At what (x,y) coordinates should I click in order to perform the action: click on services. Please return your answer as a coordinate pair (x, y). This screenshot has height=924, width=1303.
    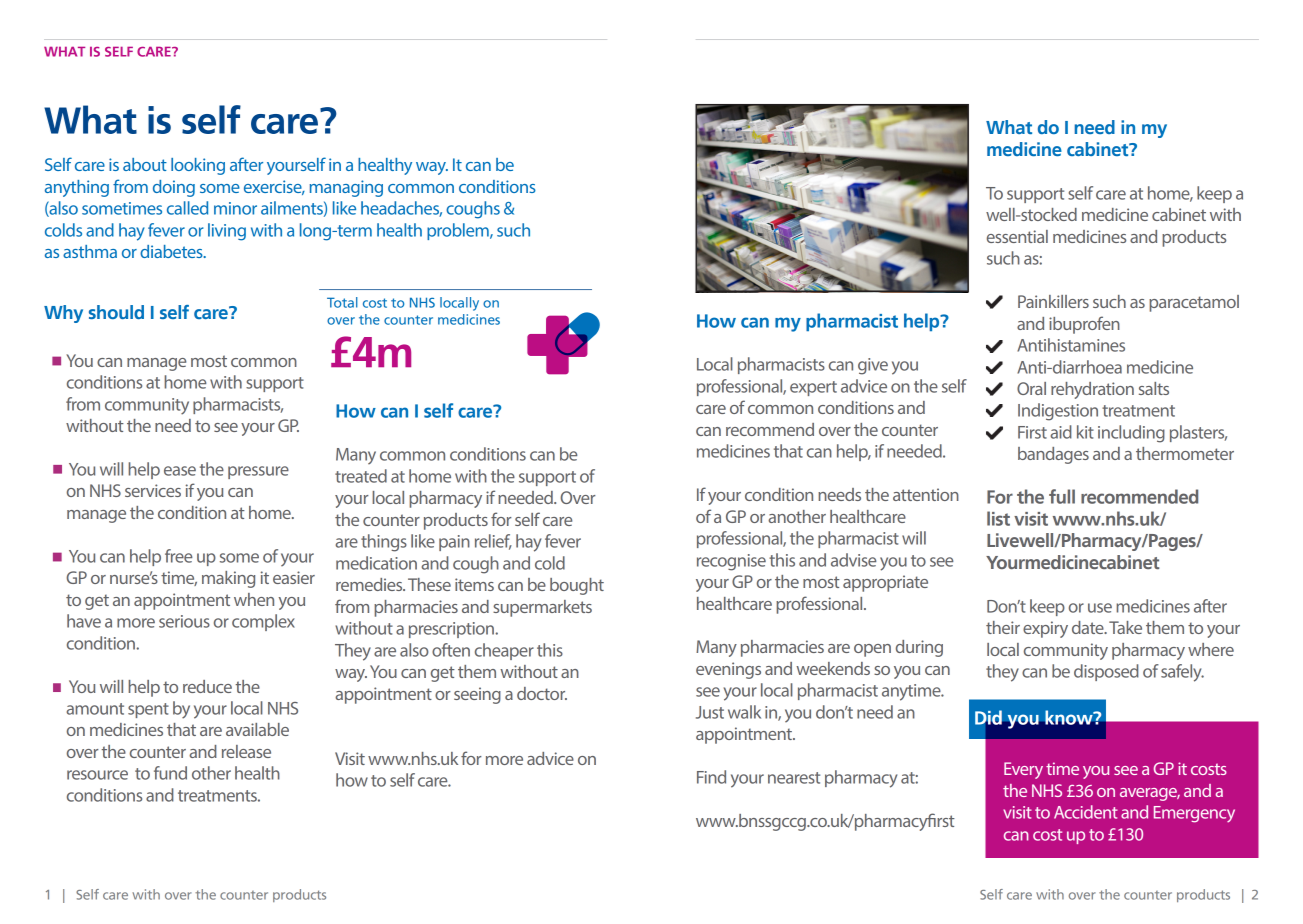
    Looking at the image, I should click on (153, 490).
